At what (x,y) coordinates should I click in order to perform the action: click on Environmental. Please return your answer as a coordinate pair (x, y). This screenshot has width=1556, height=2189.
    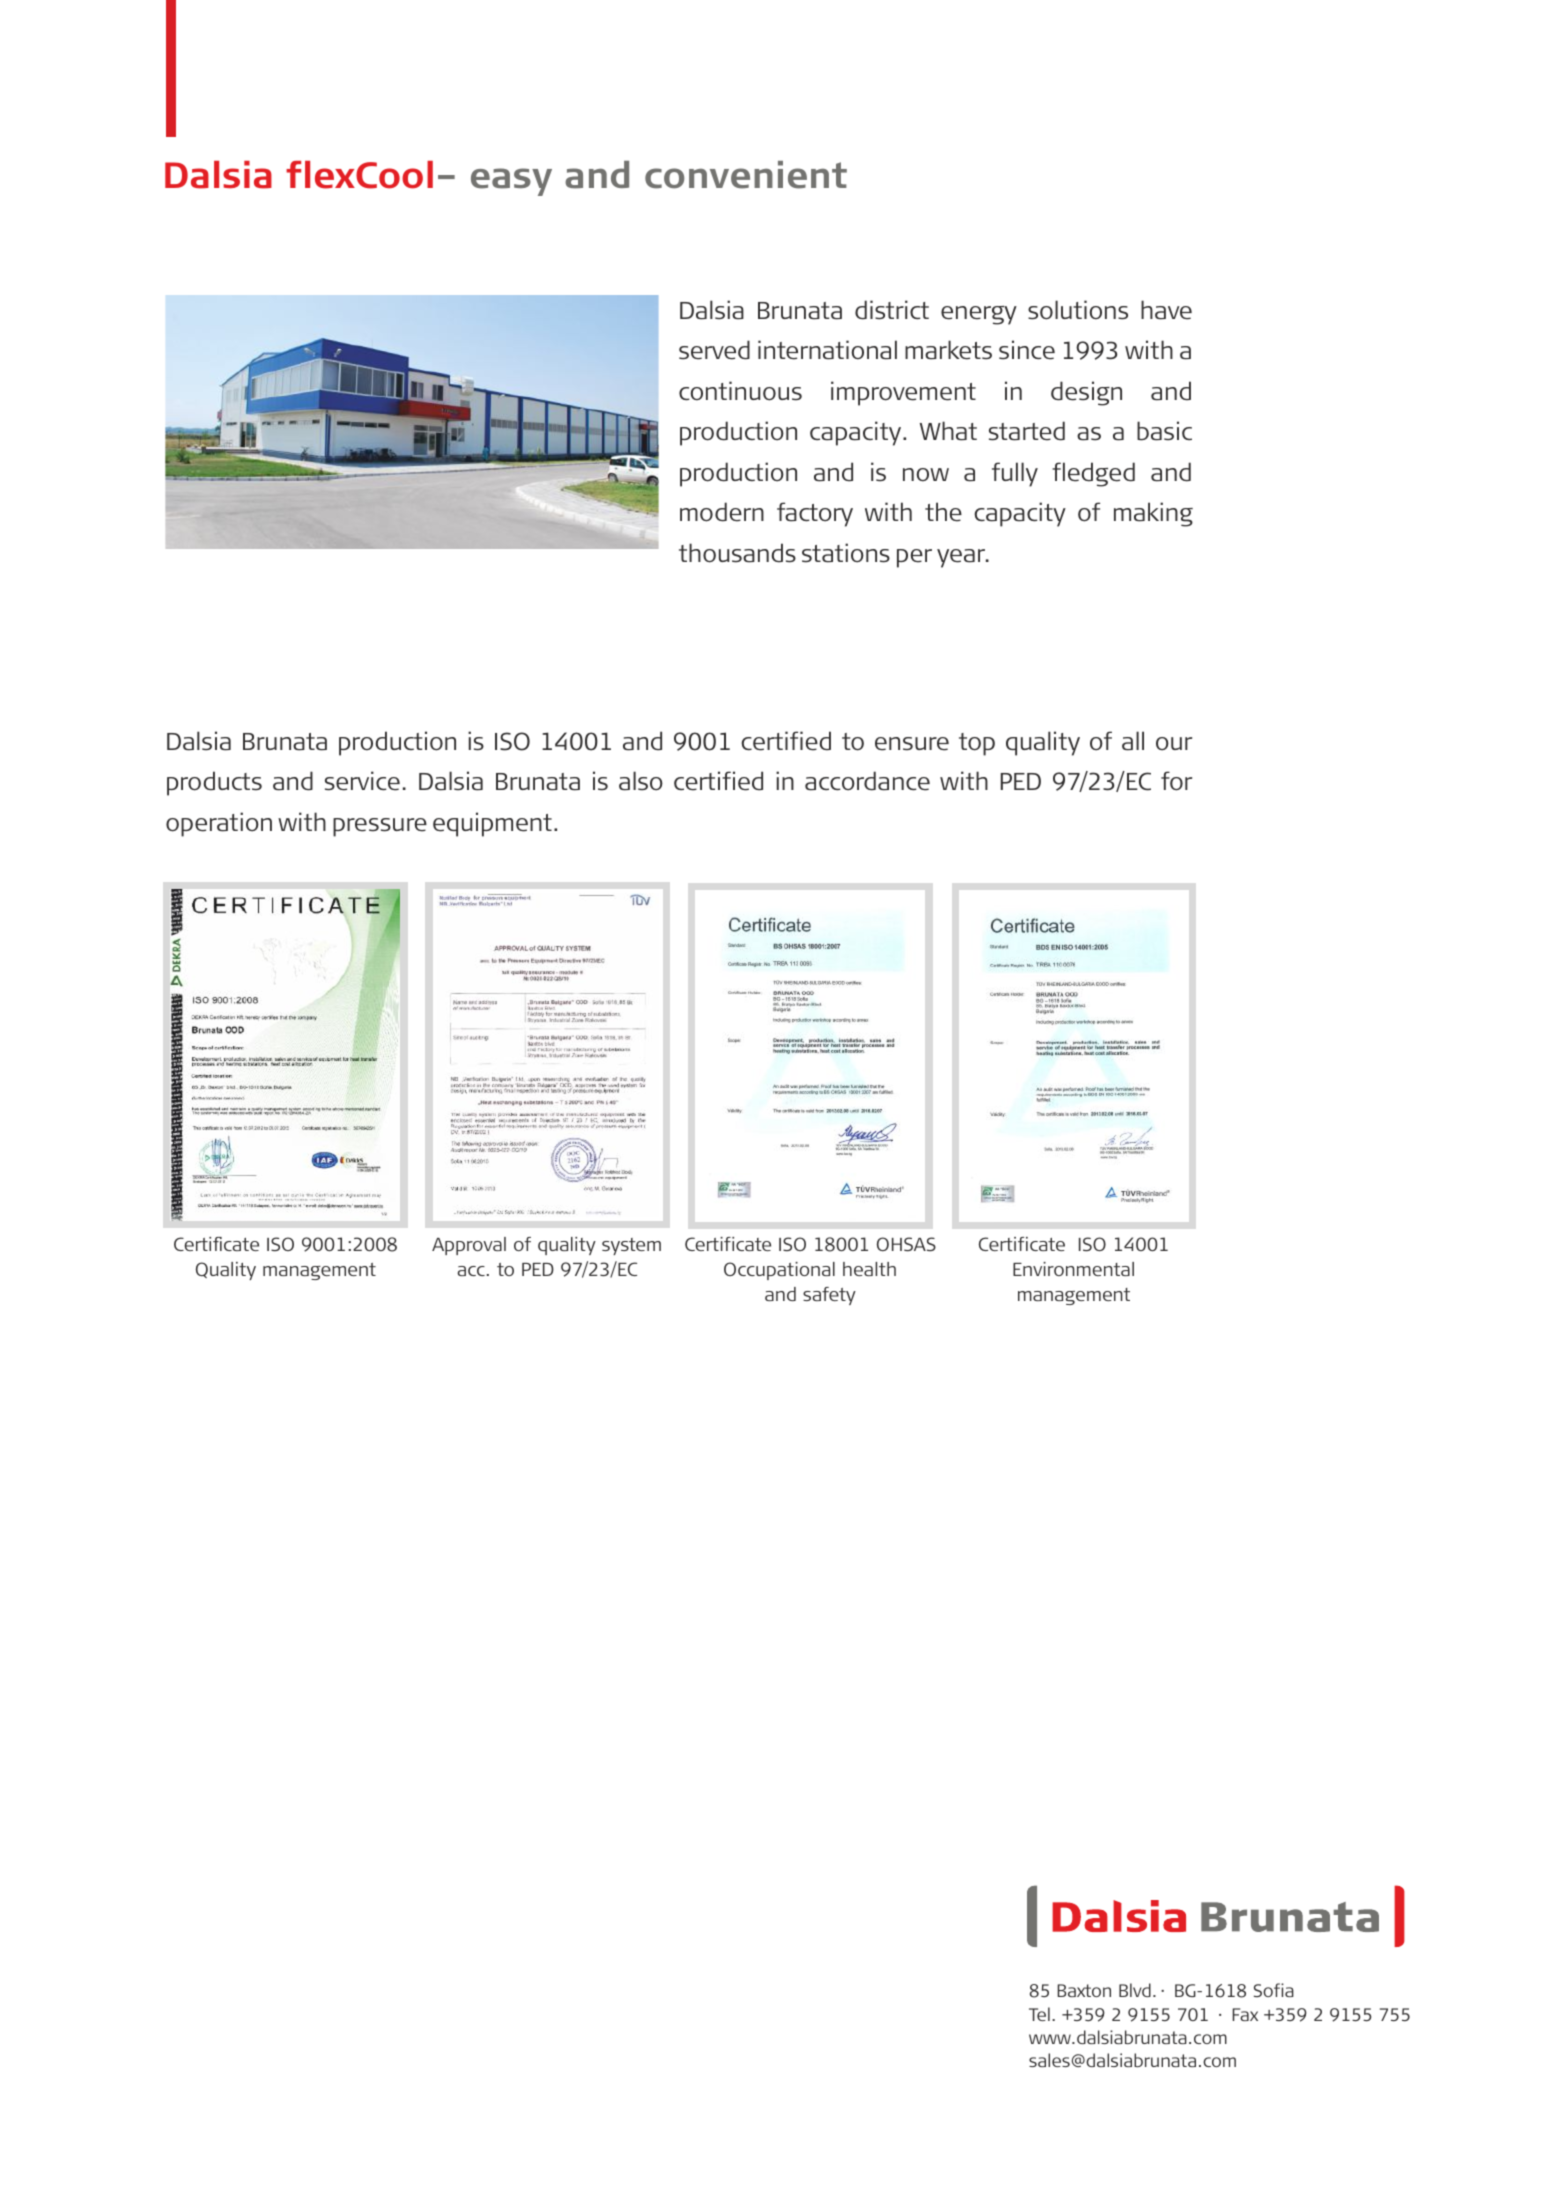
    Looking at the image, I should click on (1073, 1269).
